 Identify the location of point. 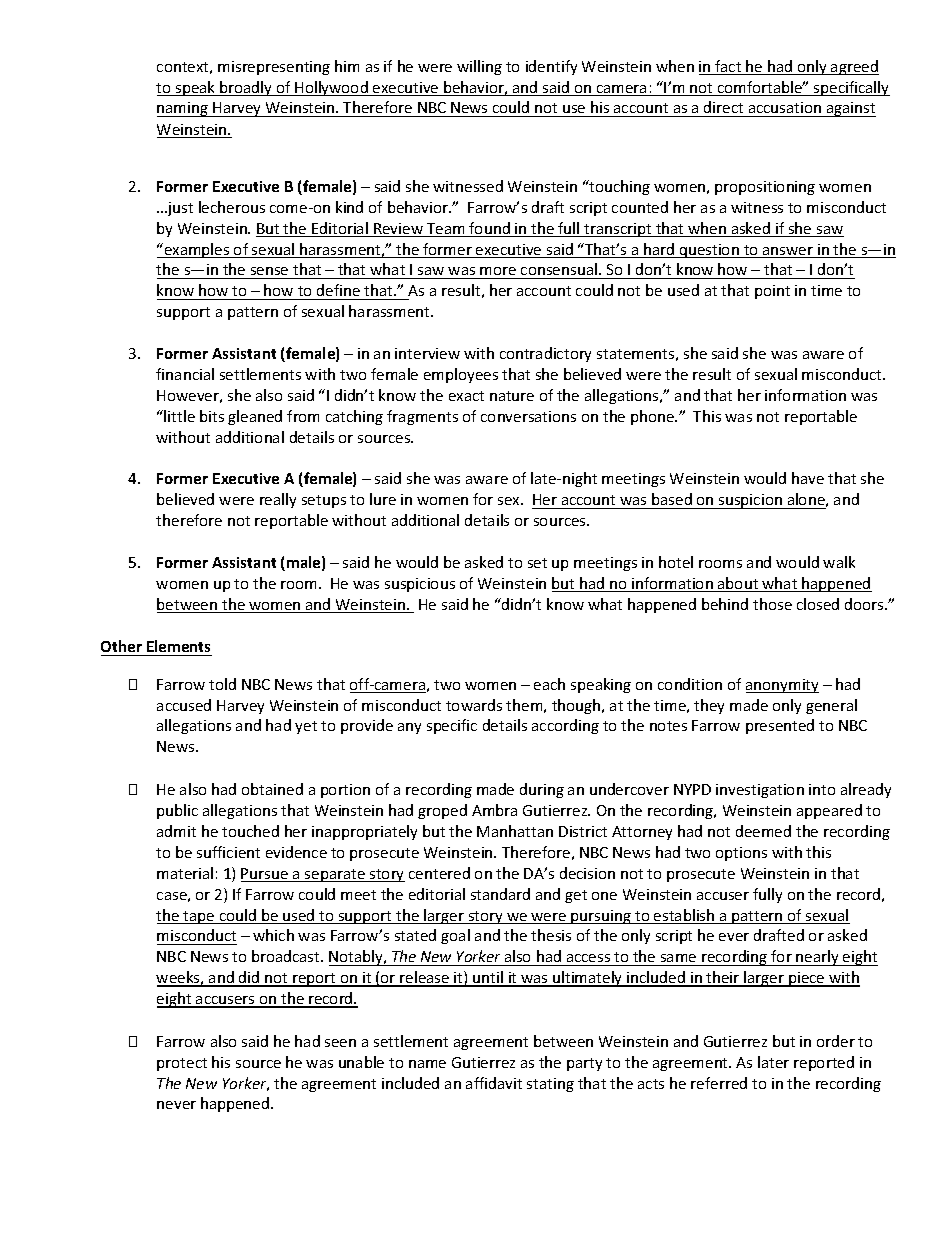
(772, 292).
